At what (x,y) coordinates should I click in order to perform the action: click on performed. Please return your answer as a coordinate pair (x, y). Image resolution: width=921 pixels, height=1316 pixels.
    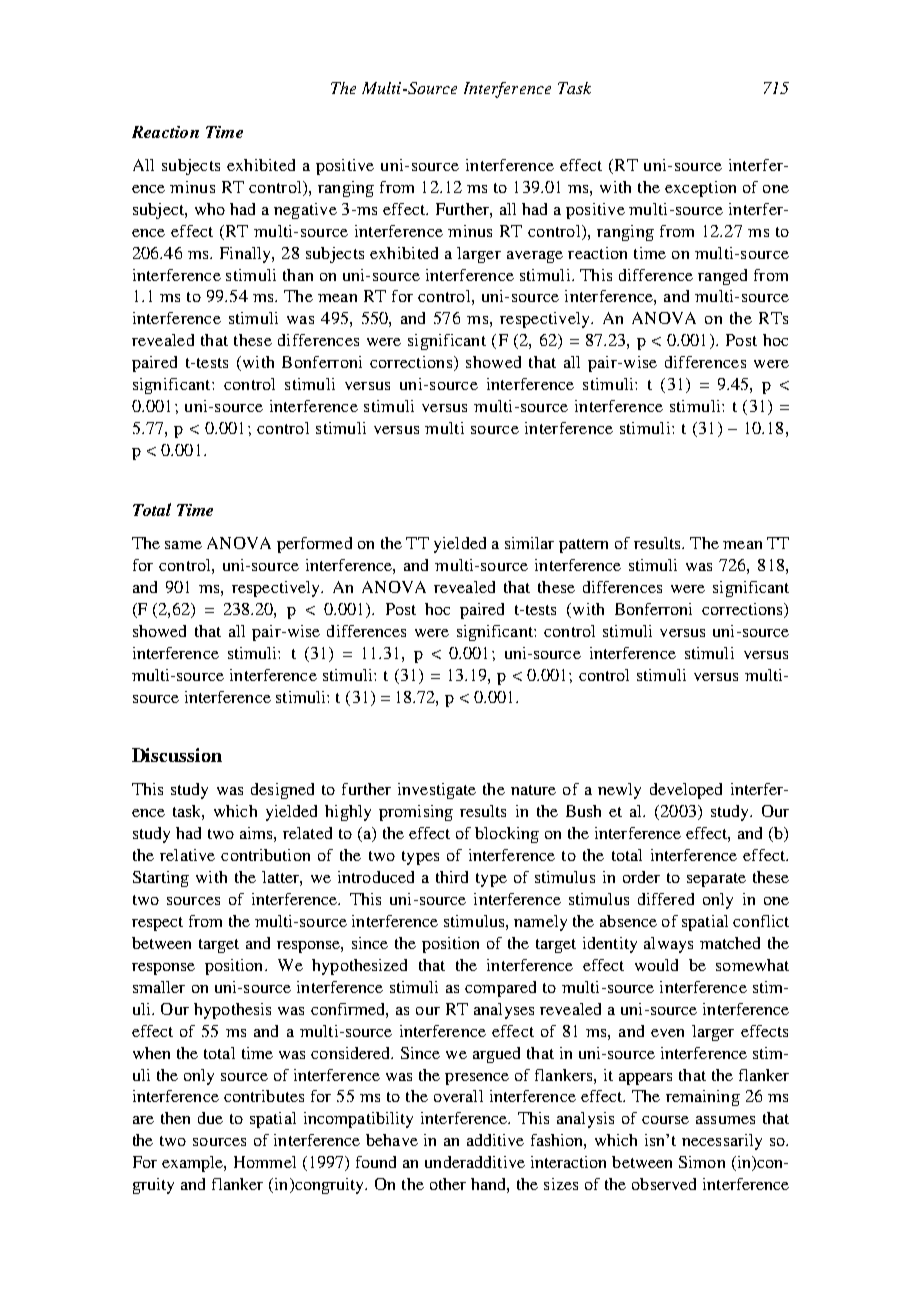
    Looking at the image, I should click on (314, 545).
